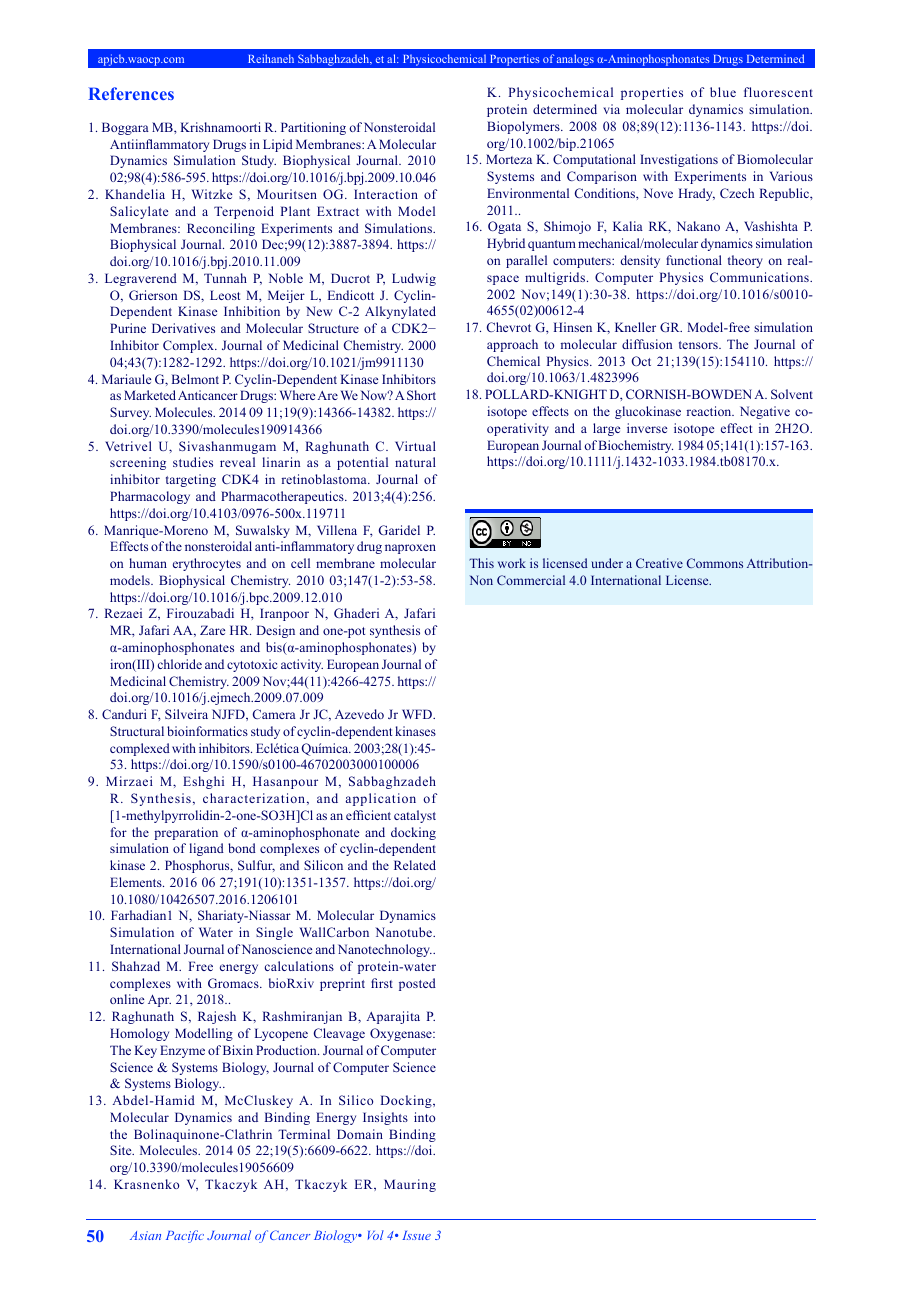  I want to click on chloride, so click(180, 664).
